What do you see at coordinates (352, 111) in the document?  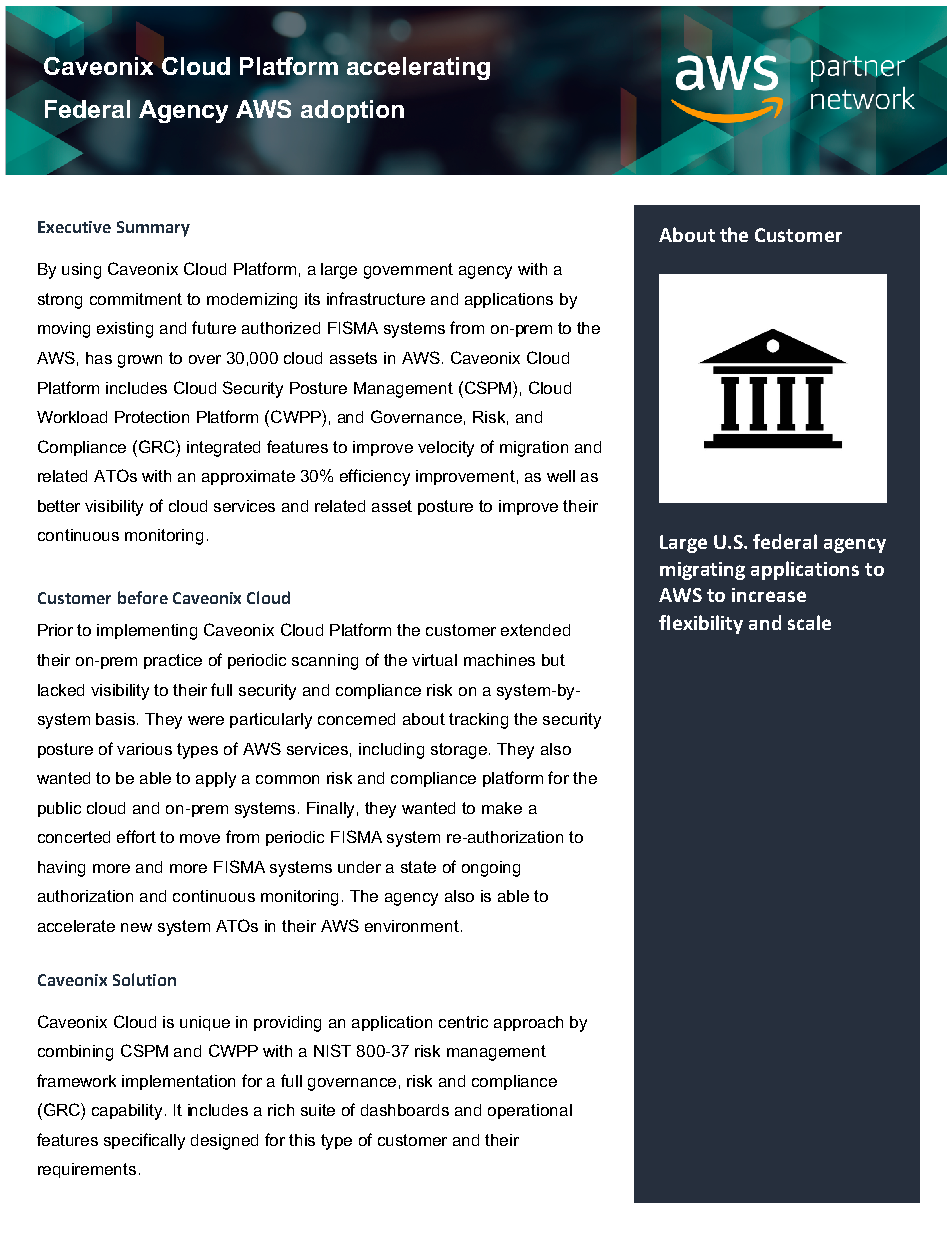 I see `adoption` at bounding box center [352, 111].
